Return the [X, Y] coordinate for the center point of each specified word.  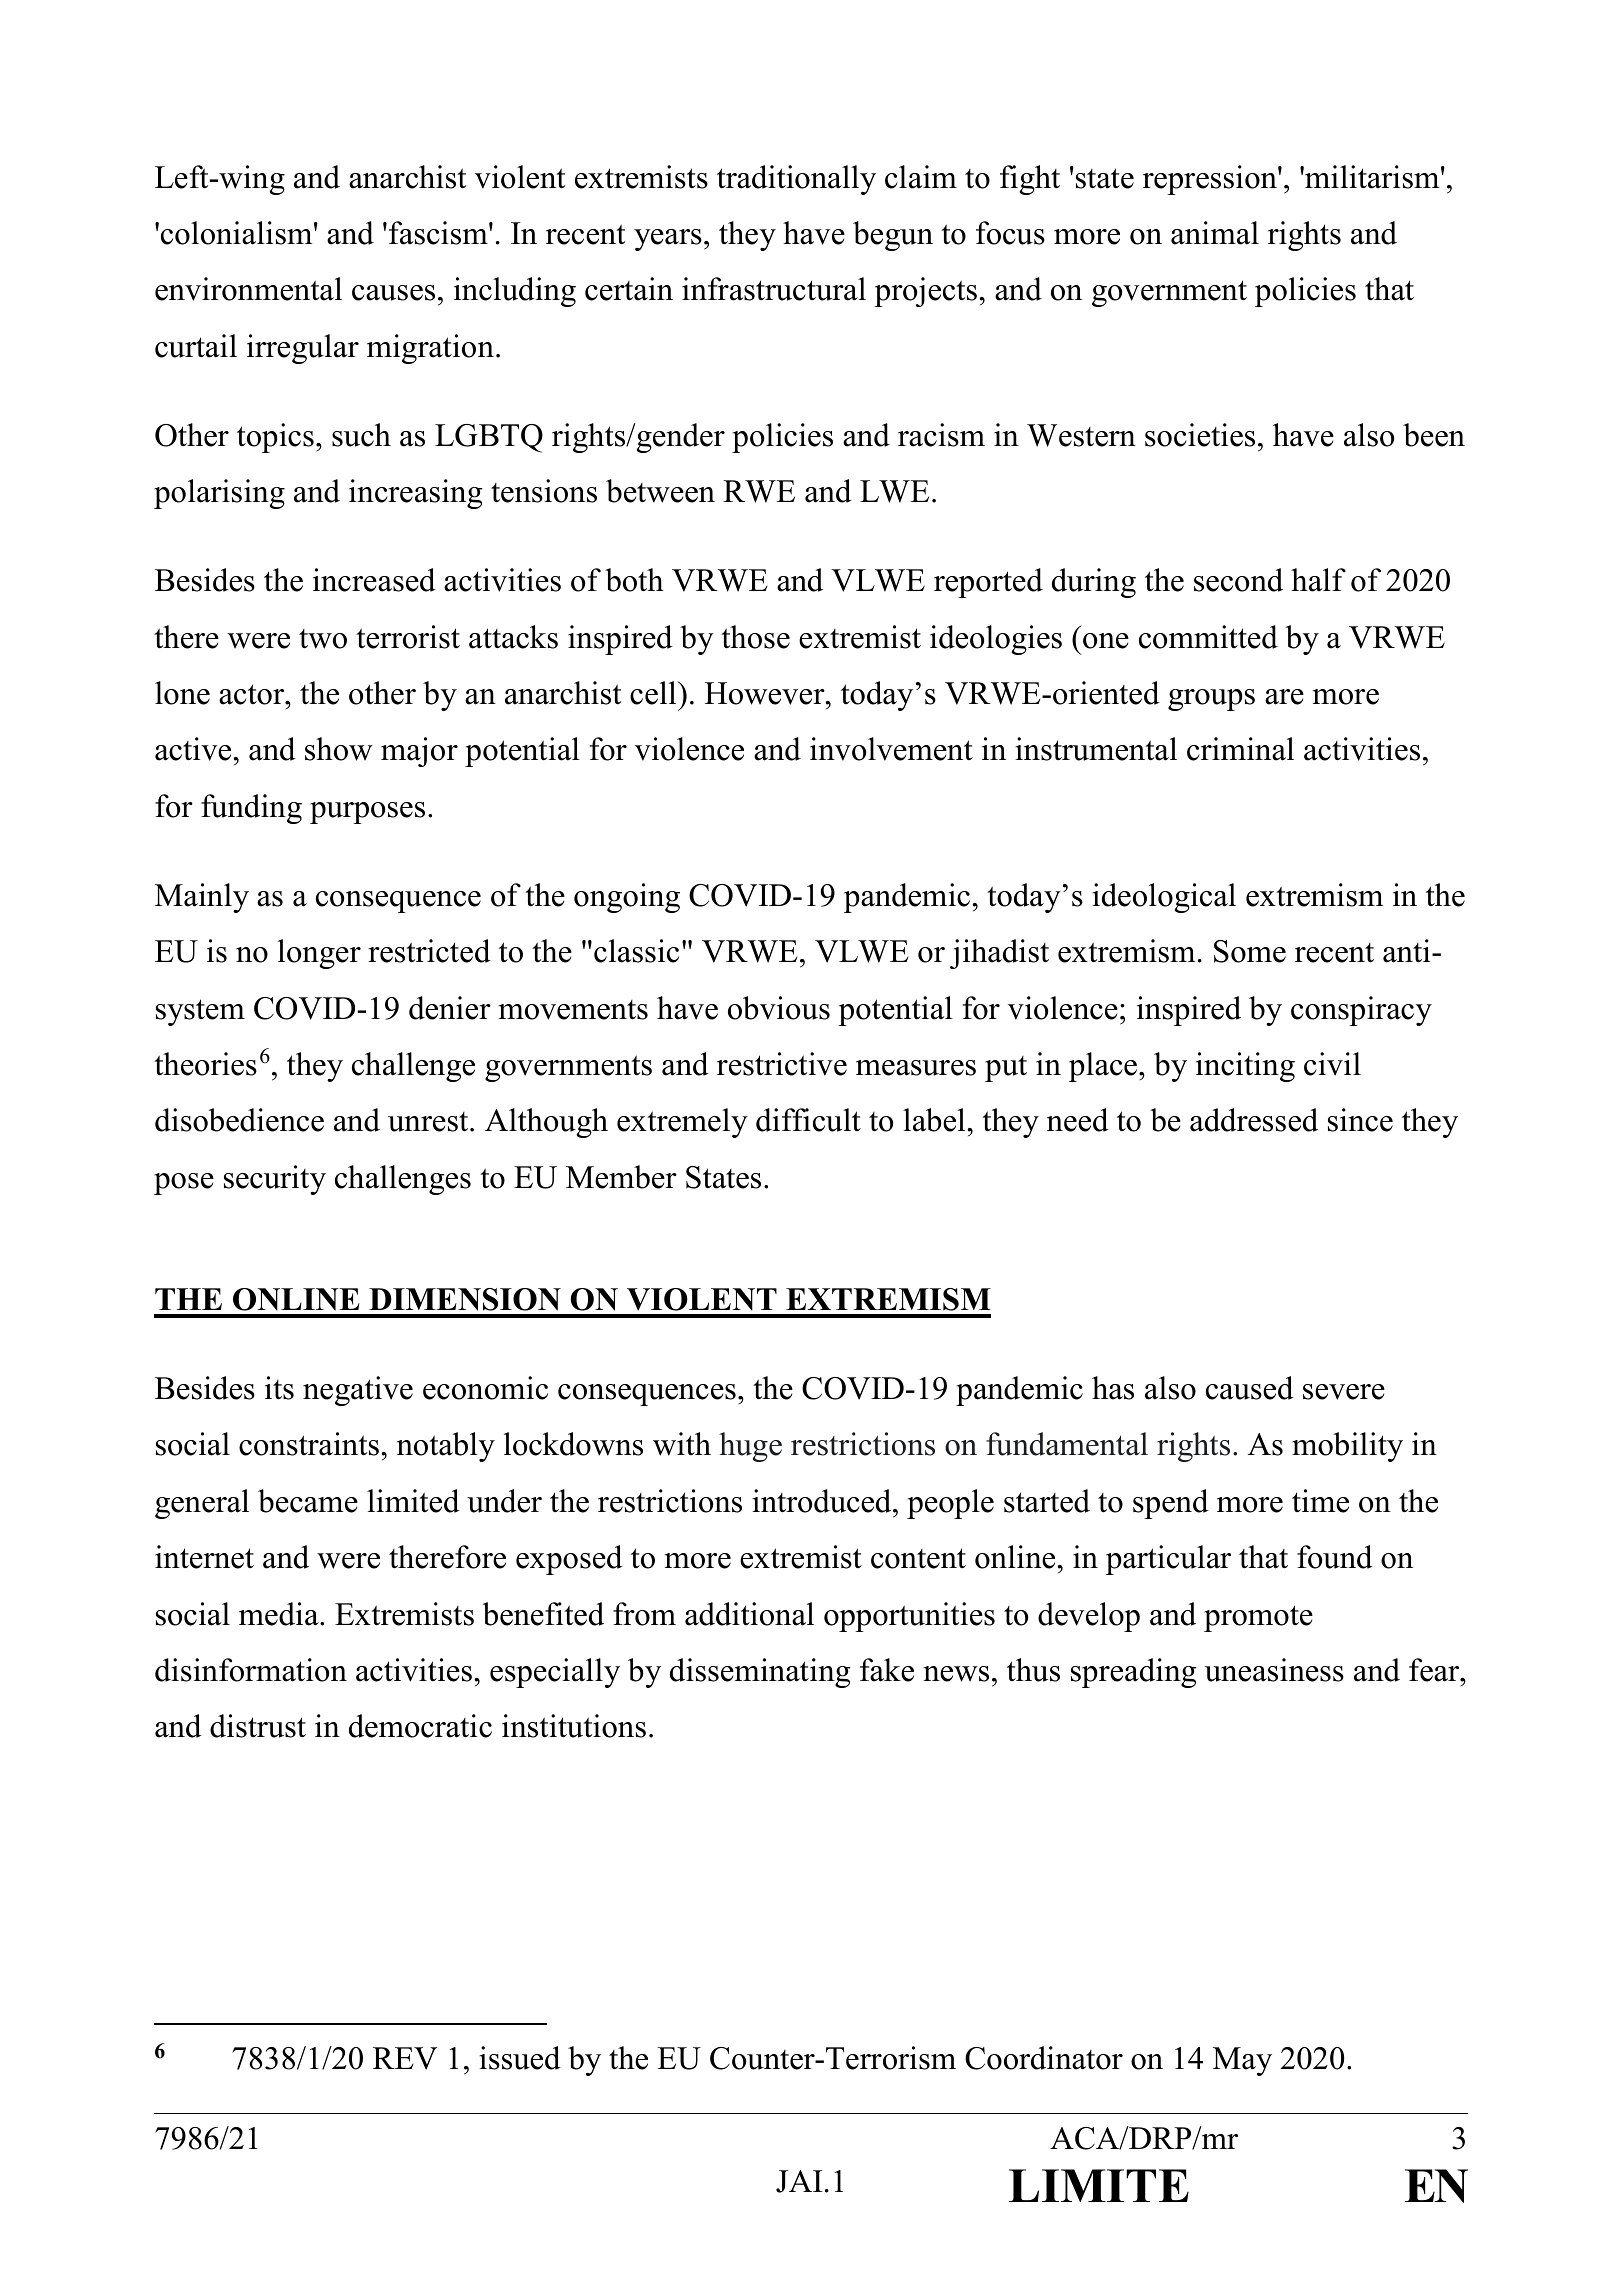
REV [405, 2058]
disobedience [239, 1120]
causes [393, 293]
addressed [1254, 1120]
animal [1215, 233]
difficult [808, 1120]
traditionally [796, 180]
